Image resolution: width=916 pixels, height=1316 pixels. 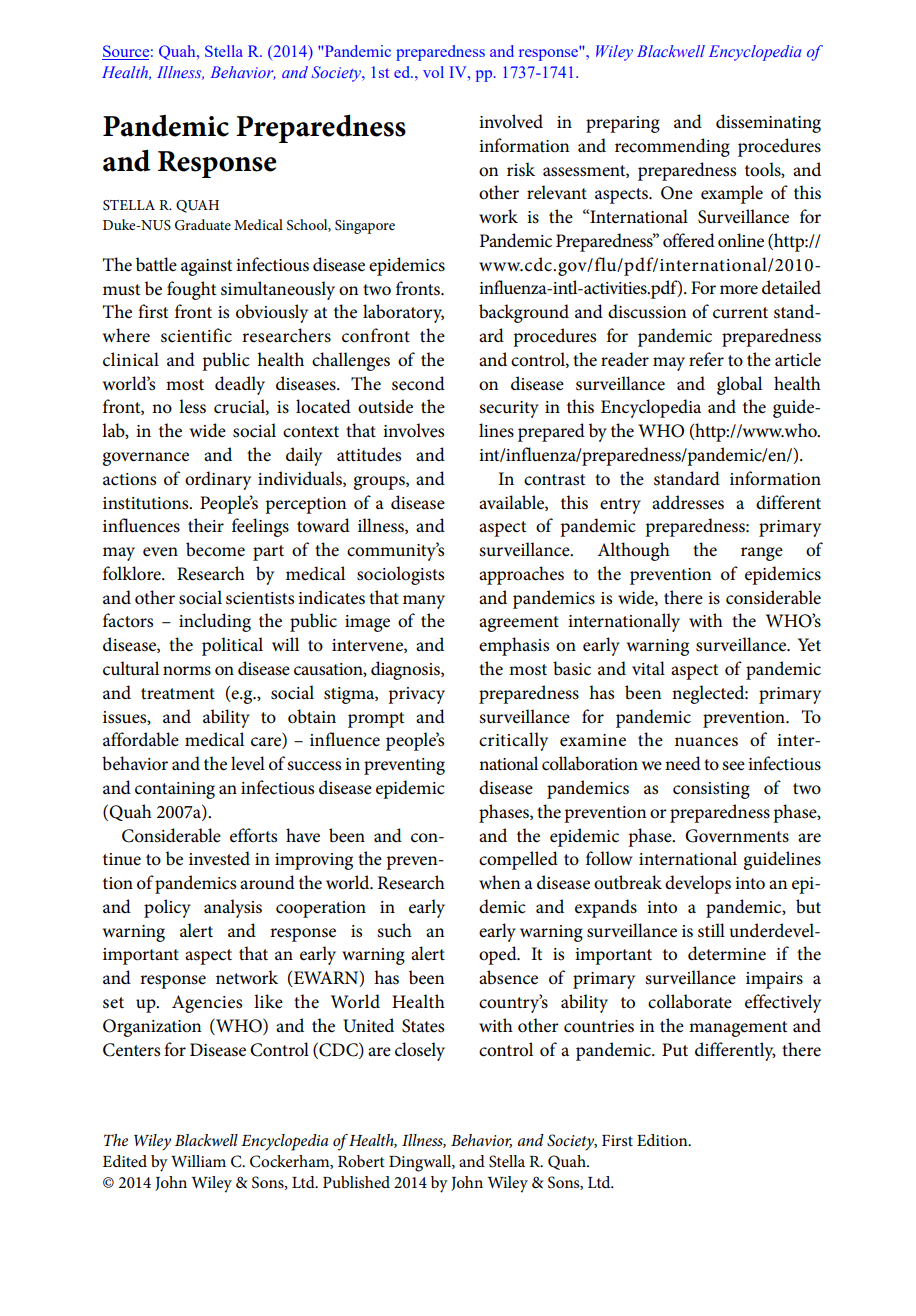 I want to click on norms, so click(x=187, y=671).
